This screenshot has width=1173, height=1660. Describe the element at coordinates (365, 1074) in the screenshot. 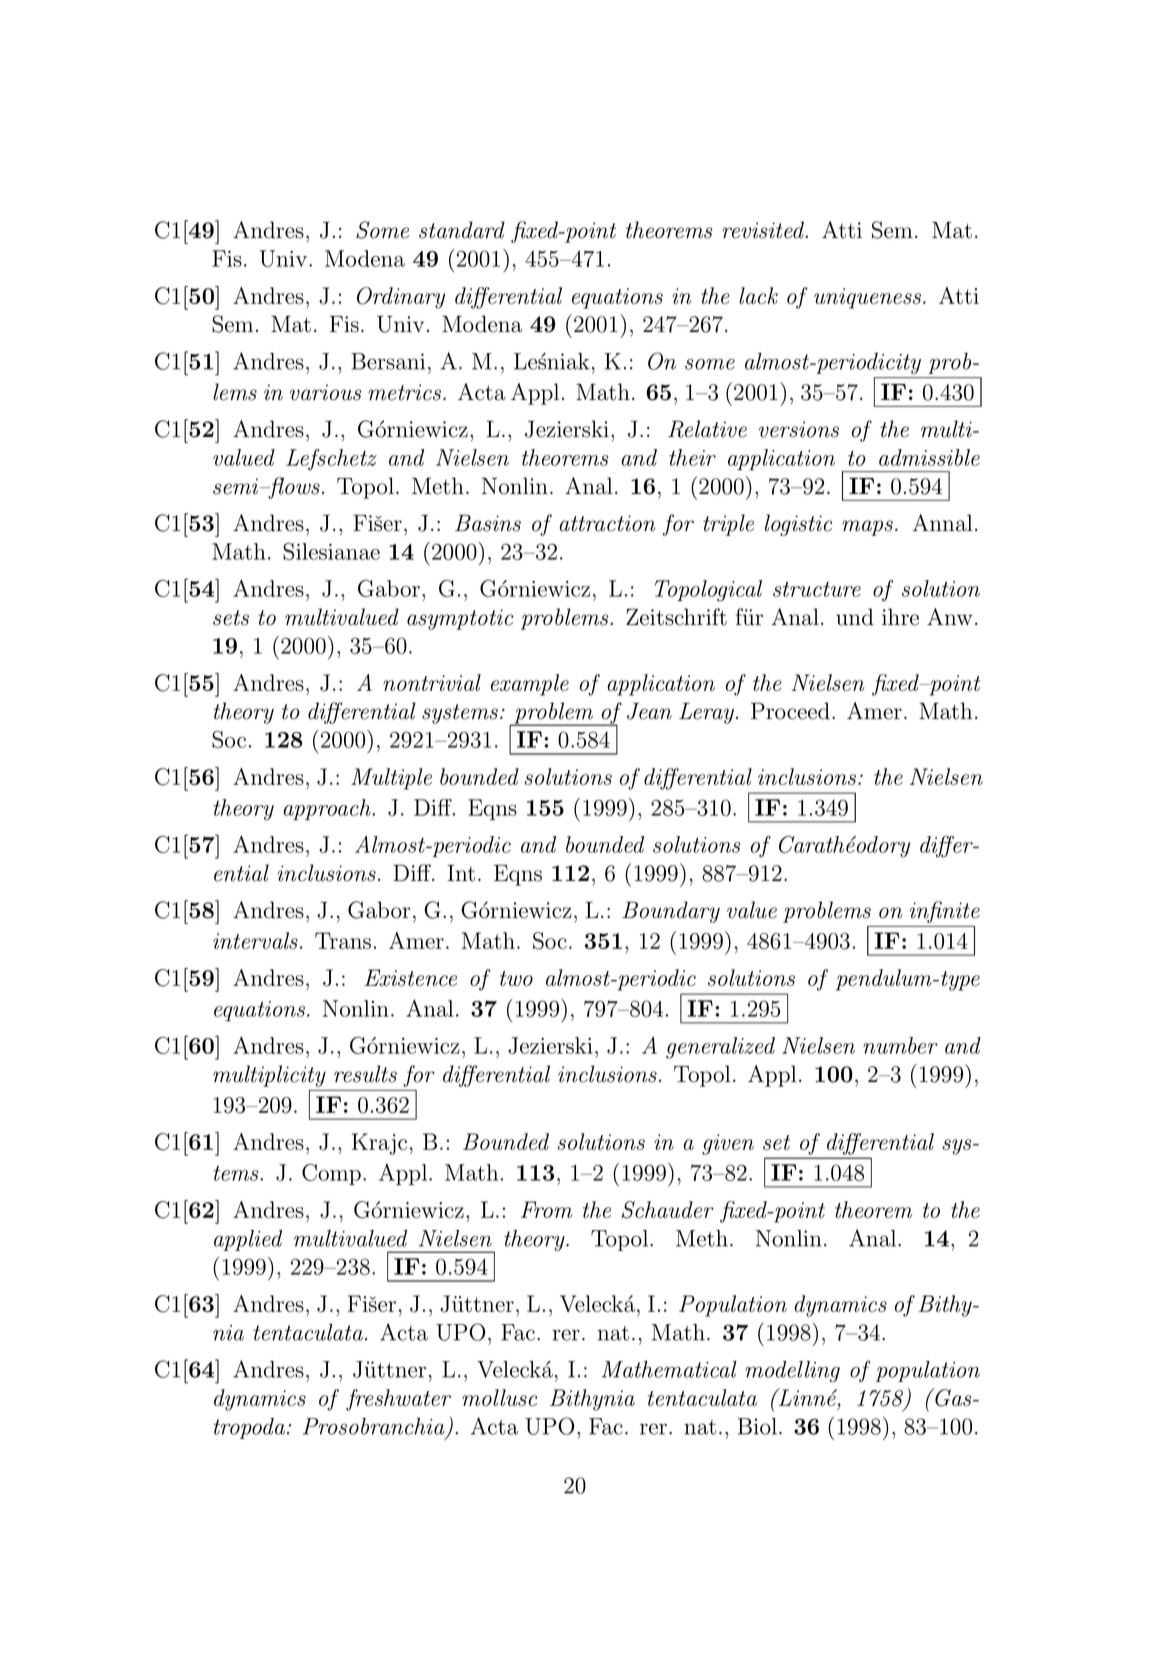

I see `results` at that location.
